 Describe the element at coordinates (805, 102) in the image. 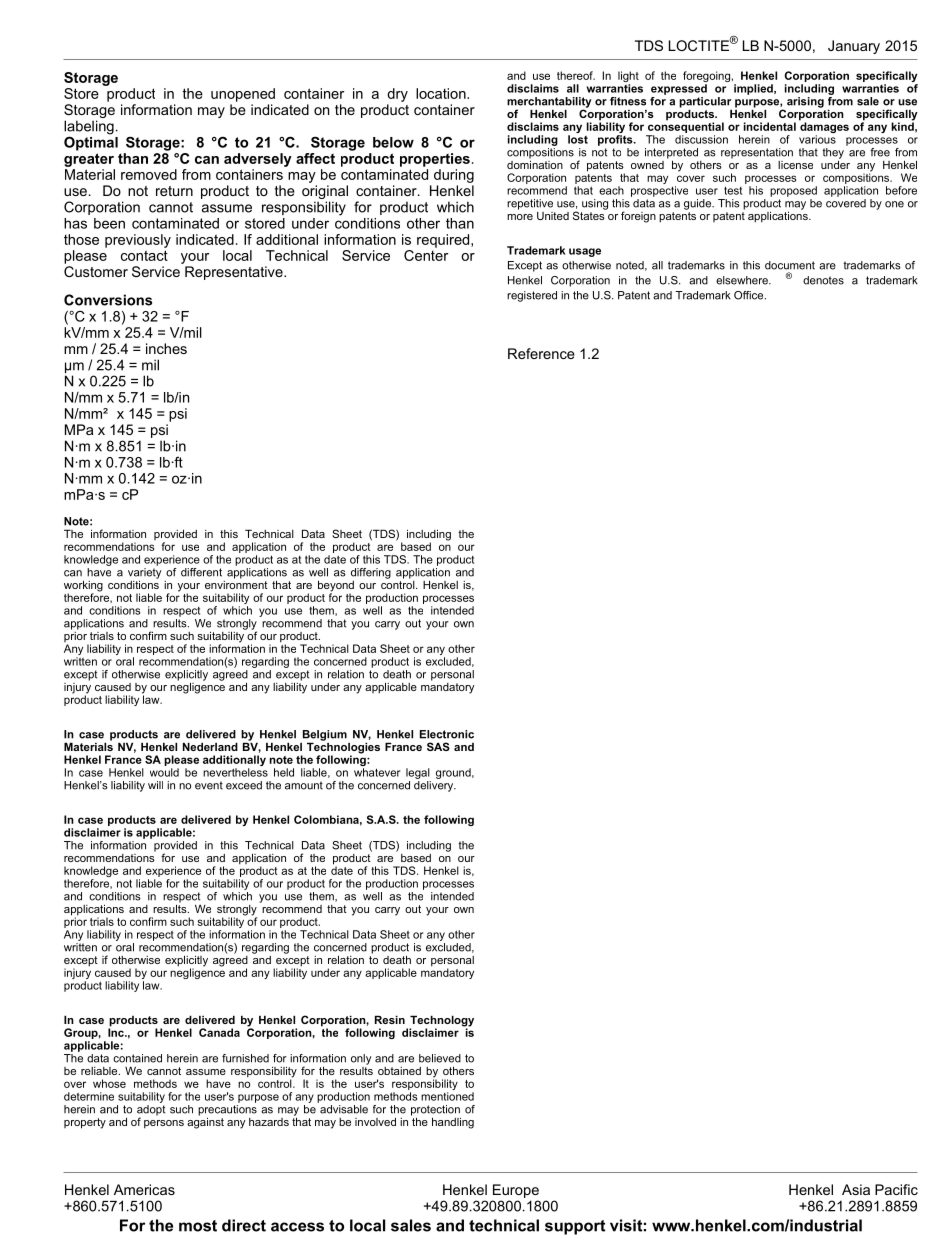

I see `arising` at that location.
